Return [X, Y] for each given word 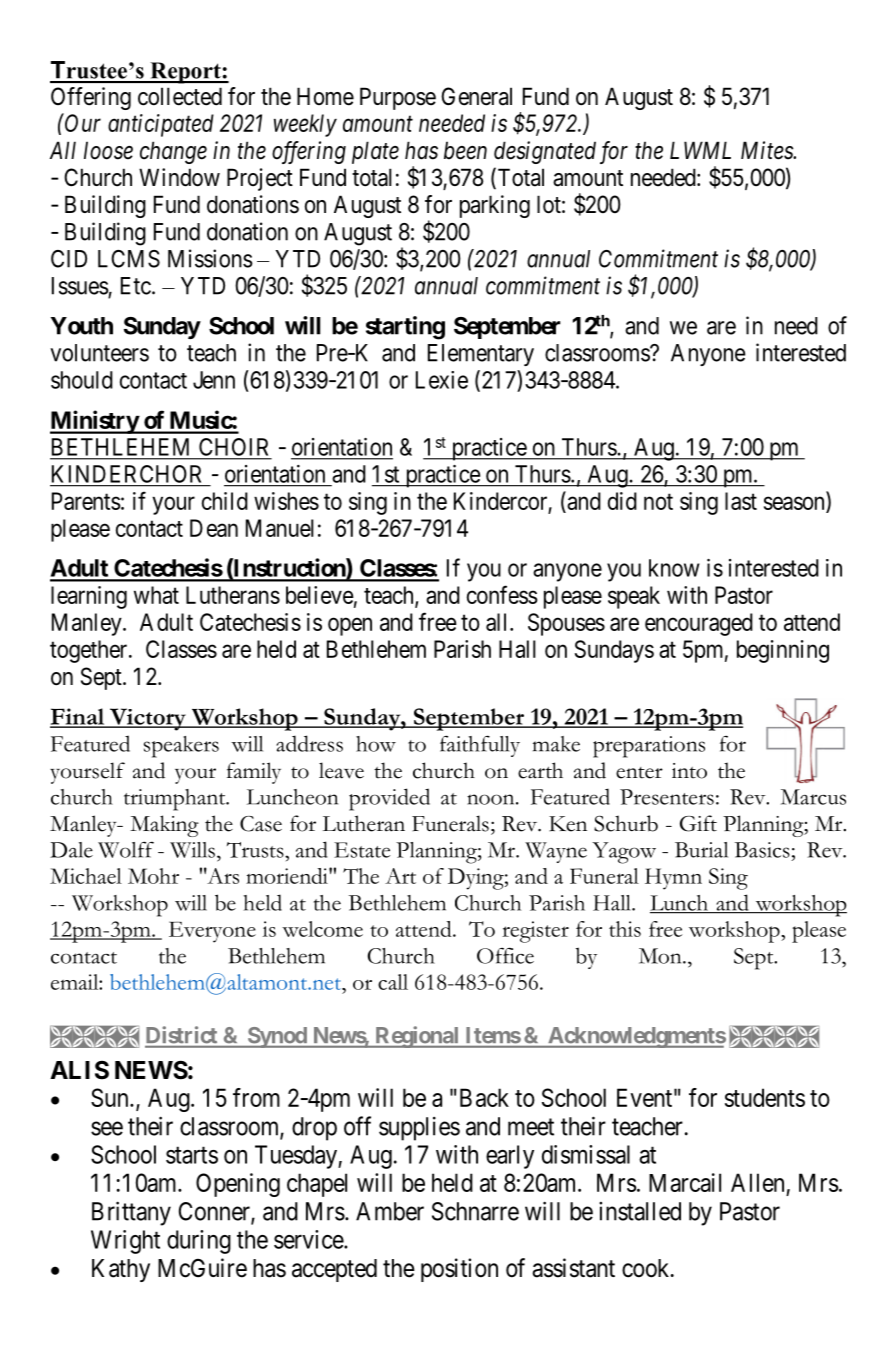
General [476, 96]
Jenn [214, 380]
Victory [147, 719]
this [625, 929]
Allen [757, 1182]
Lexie [442, 380]
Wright [125, 1242]
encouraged [699, 624]
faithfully [480, 746]
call [393, 982]
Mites [768, 150]
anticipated [161, 125]
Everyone [212, 932]
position [459, 1270]
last [741, 501]
